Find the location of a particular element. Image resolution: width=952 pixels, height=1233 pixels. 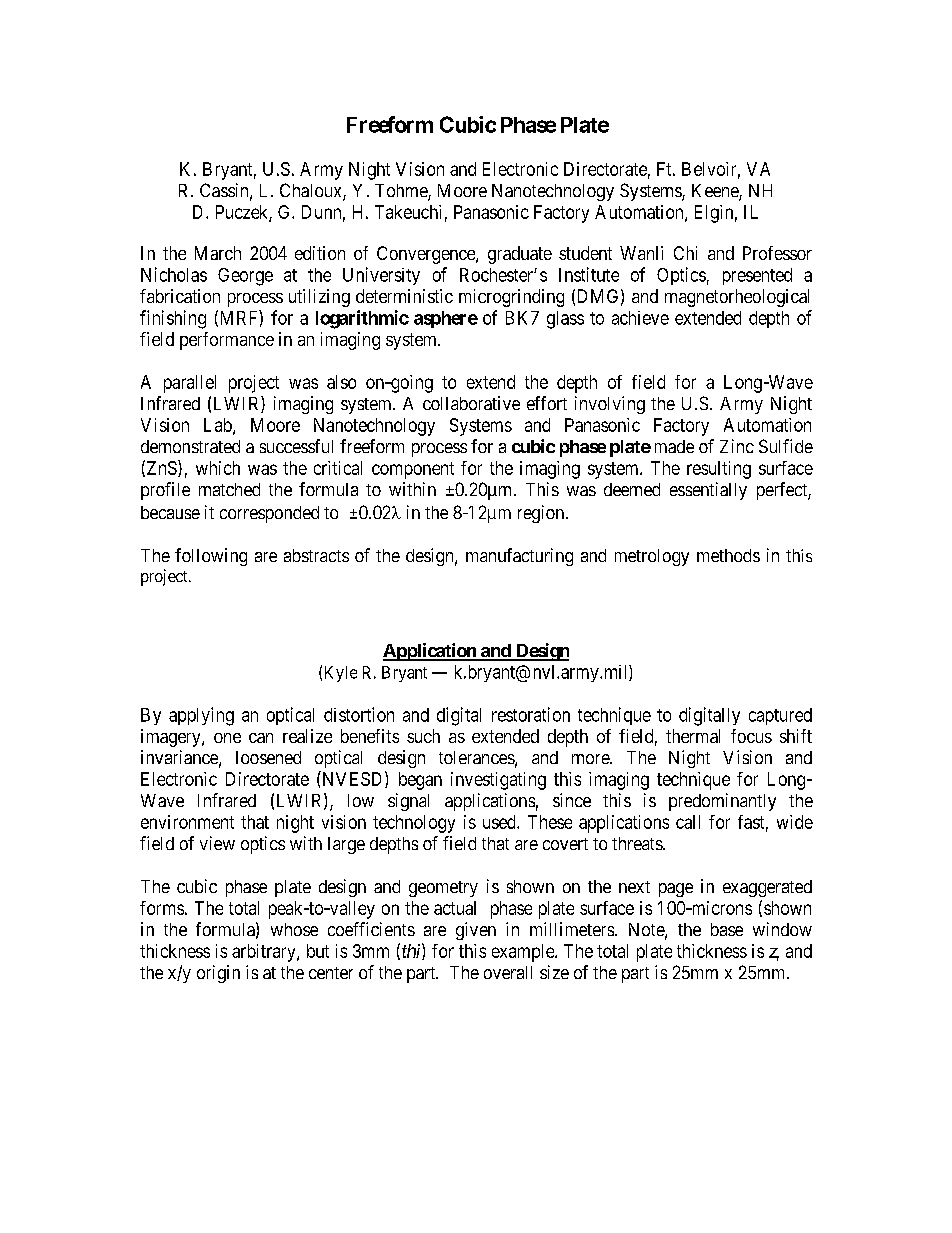

following is located at coordinates (211, 557).
